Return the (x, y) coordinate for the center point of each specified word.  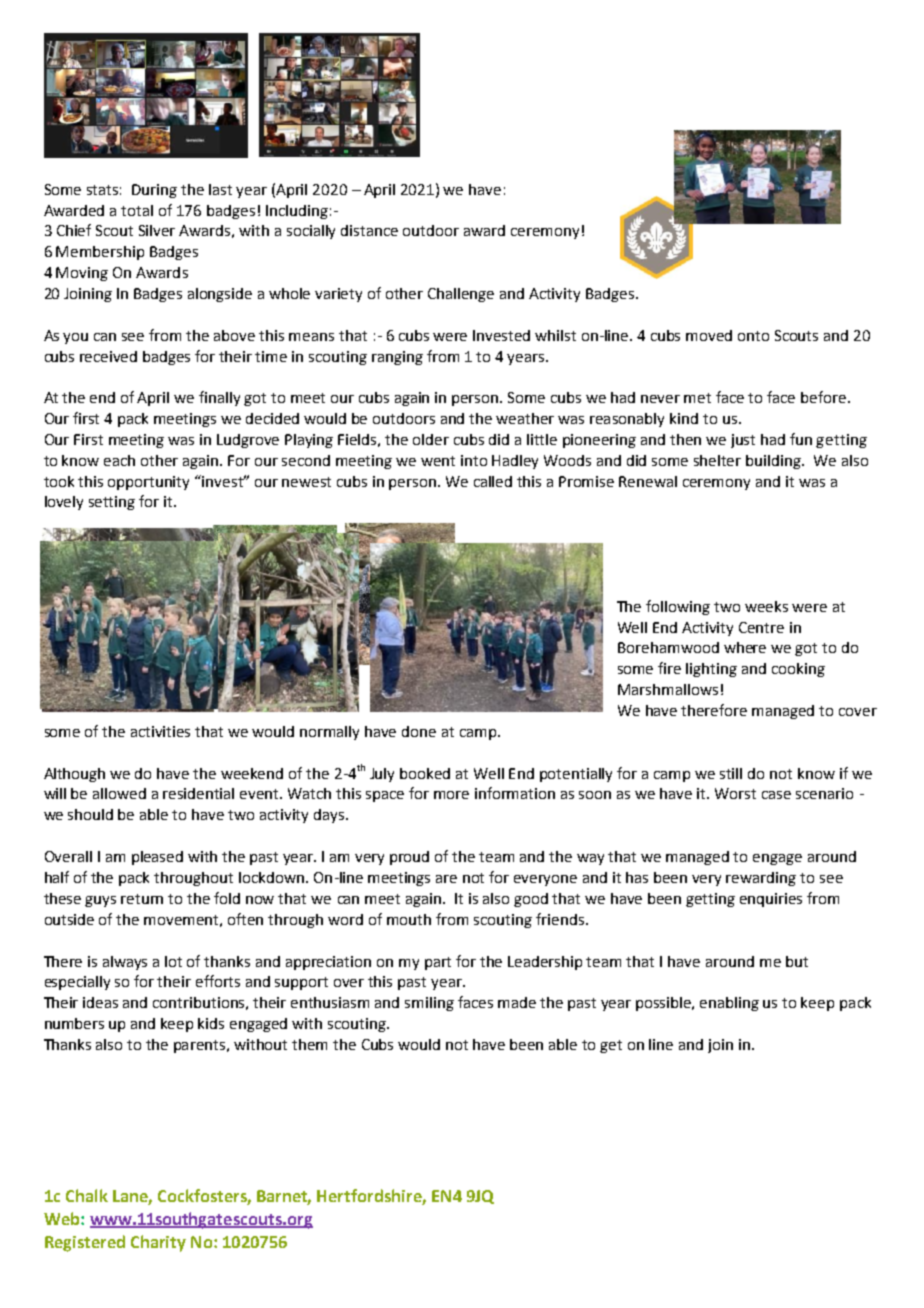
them (309, 1044)
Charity (158, 1243)
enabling (729, 1004)
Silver (157, 230)
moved (709, 335)
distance (369, 230)
